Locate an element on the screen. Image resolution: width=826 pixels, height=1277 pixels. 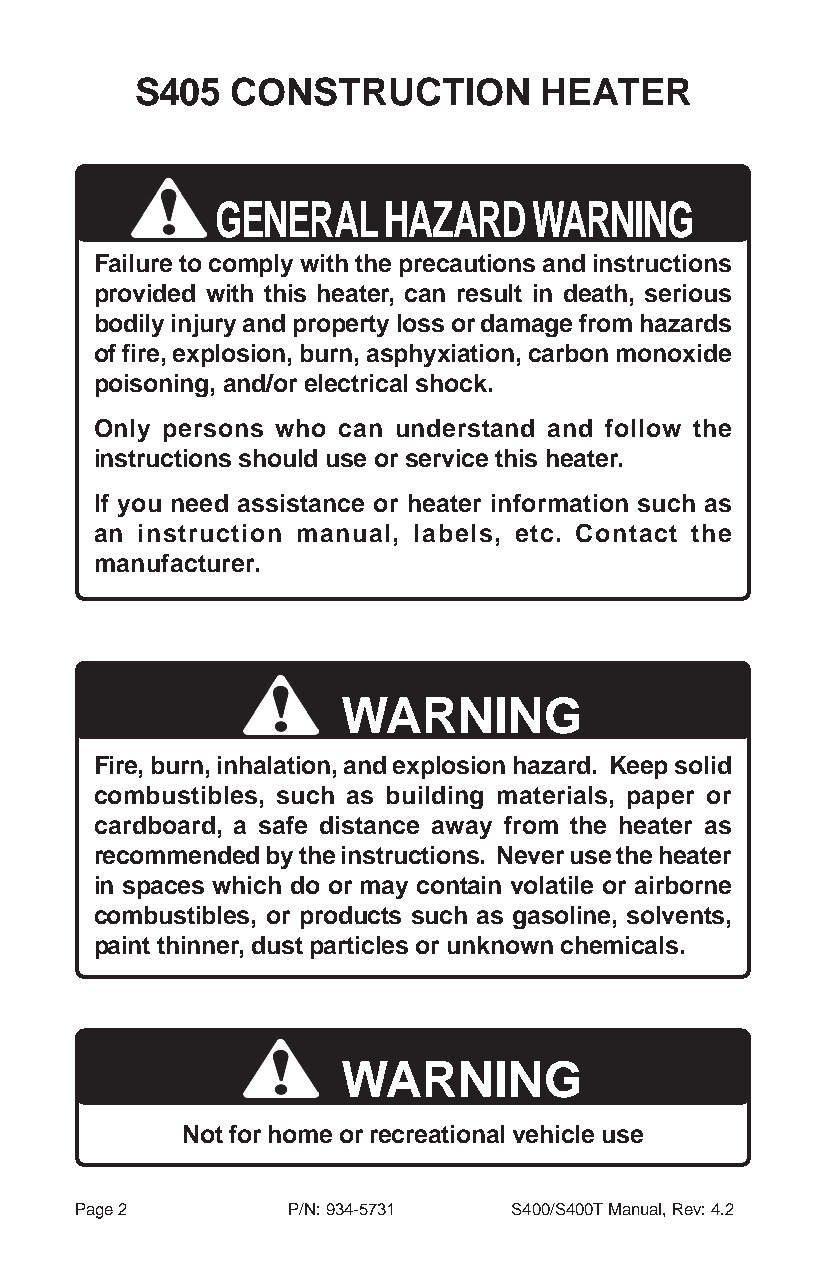
CONSTRUCTION is located at coordinates (380, 91).
